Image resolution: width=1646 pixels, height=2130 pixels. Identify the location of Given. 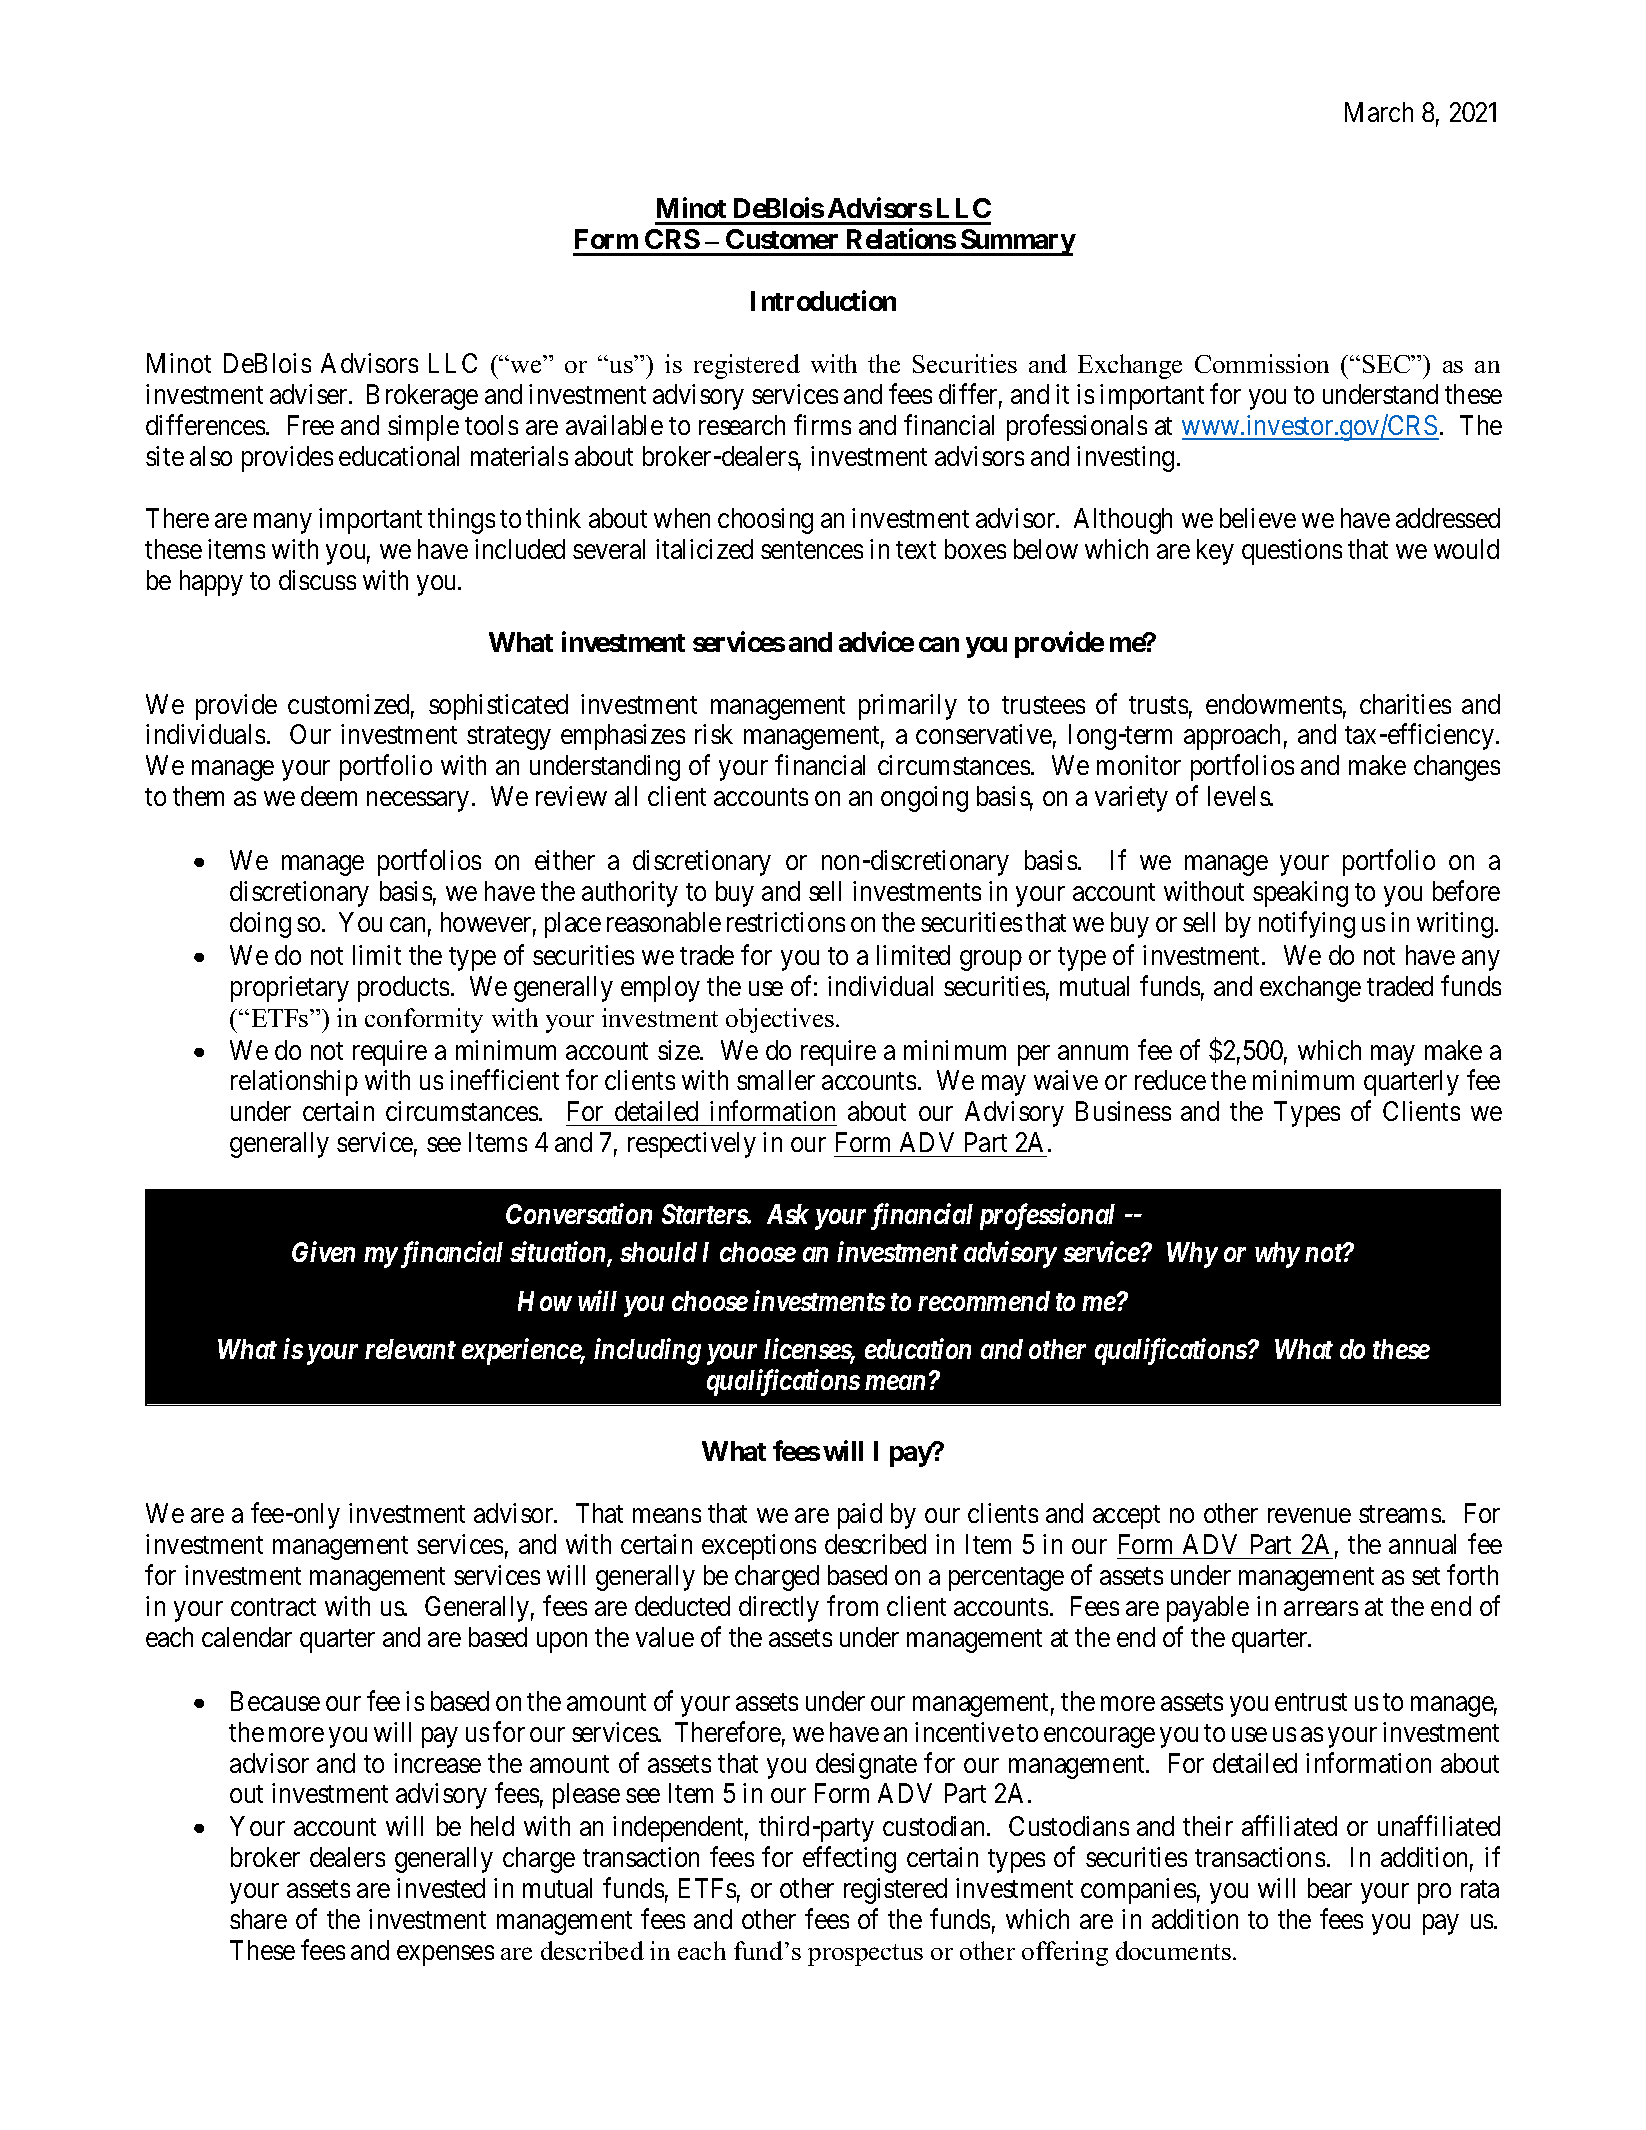
(323, 1252).
